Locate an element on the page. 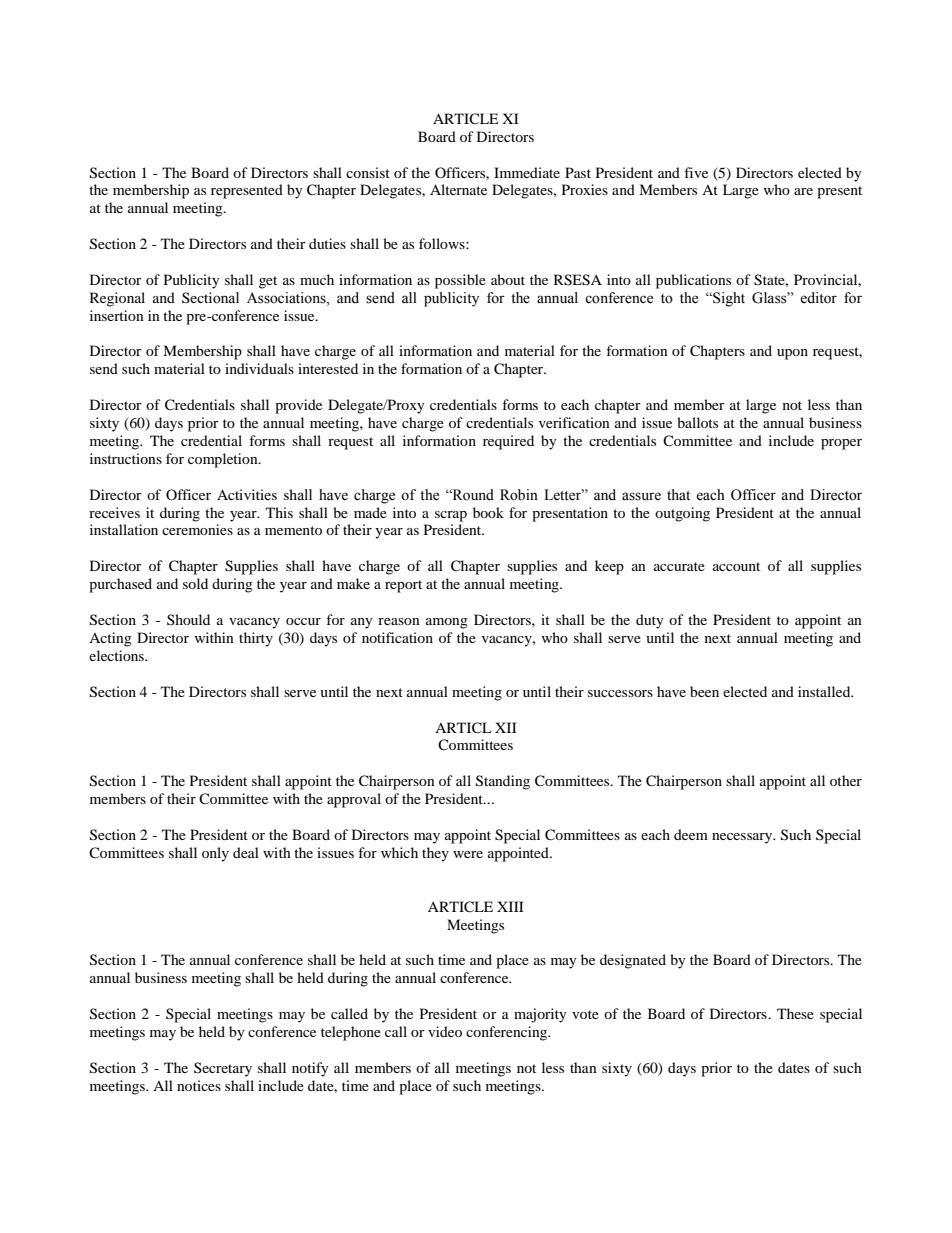 This document has height=1233, width=952. conferencing is located at coordinates (508, 1033).
